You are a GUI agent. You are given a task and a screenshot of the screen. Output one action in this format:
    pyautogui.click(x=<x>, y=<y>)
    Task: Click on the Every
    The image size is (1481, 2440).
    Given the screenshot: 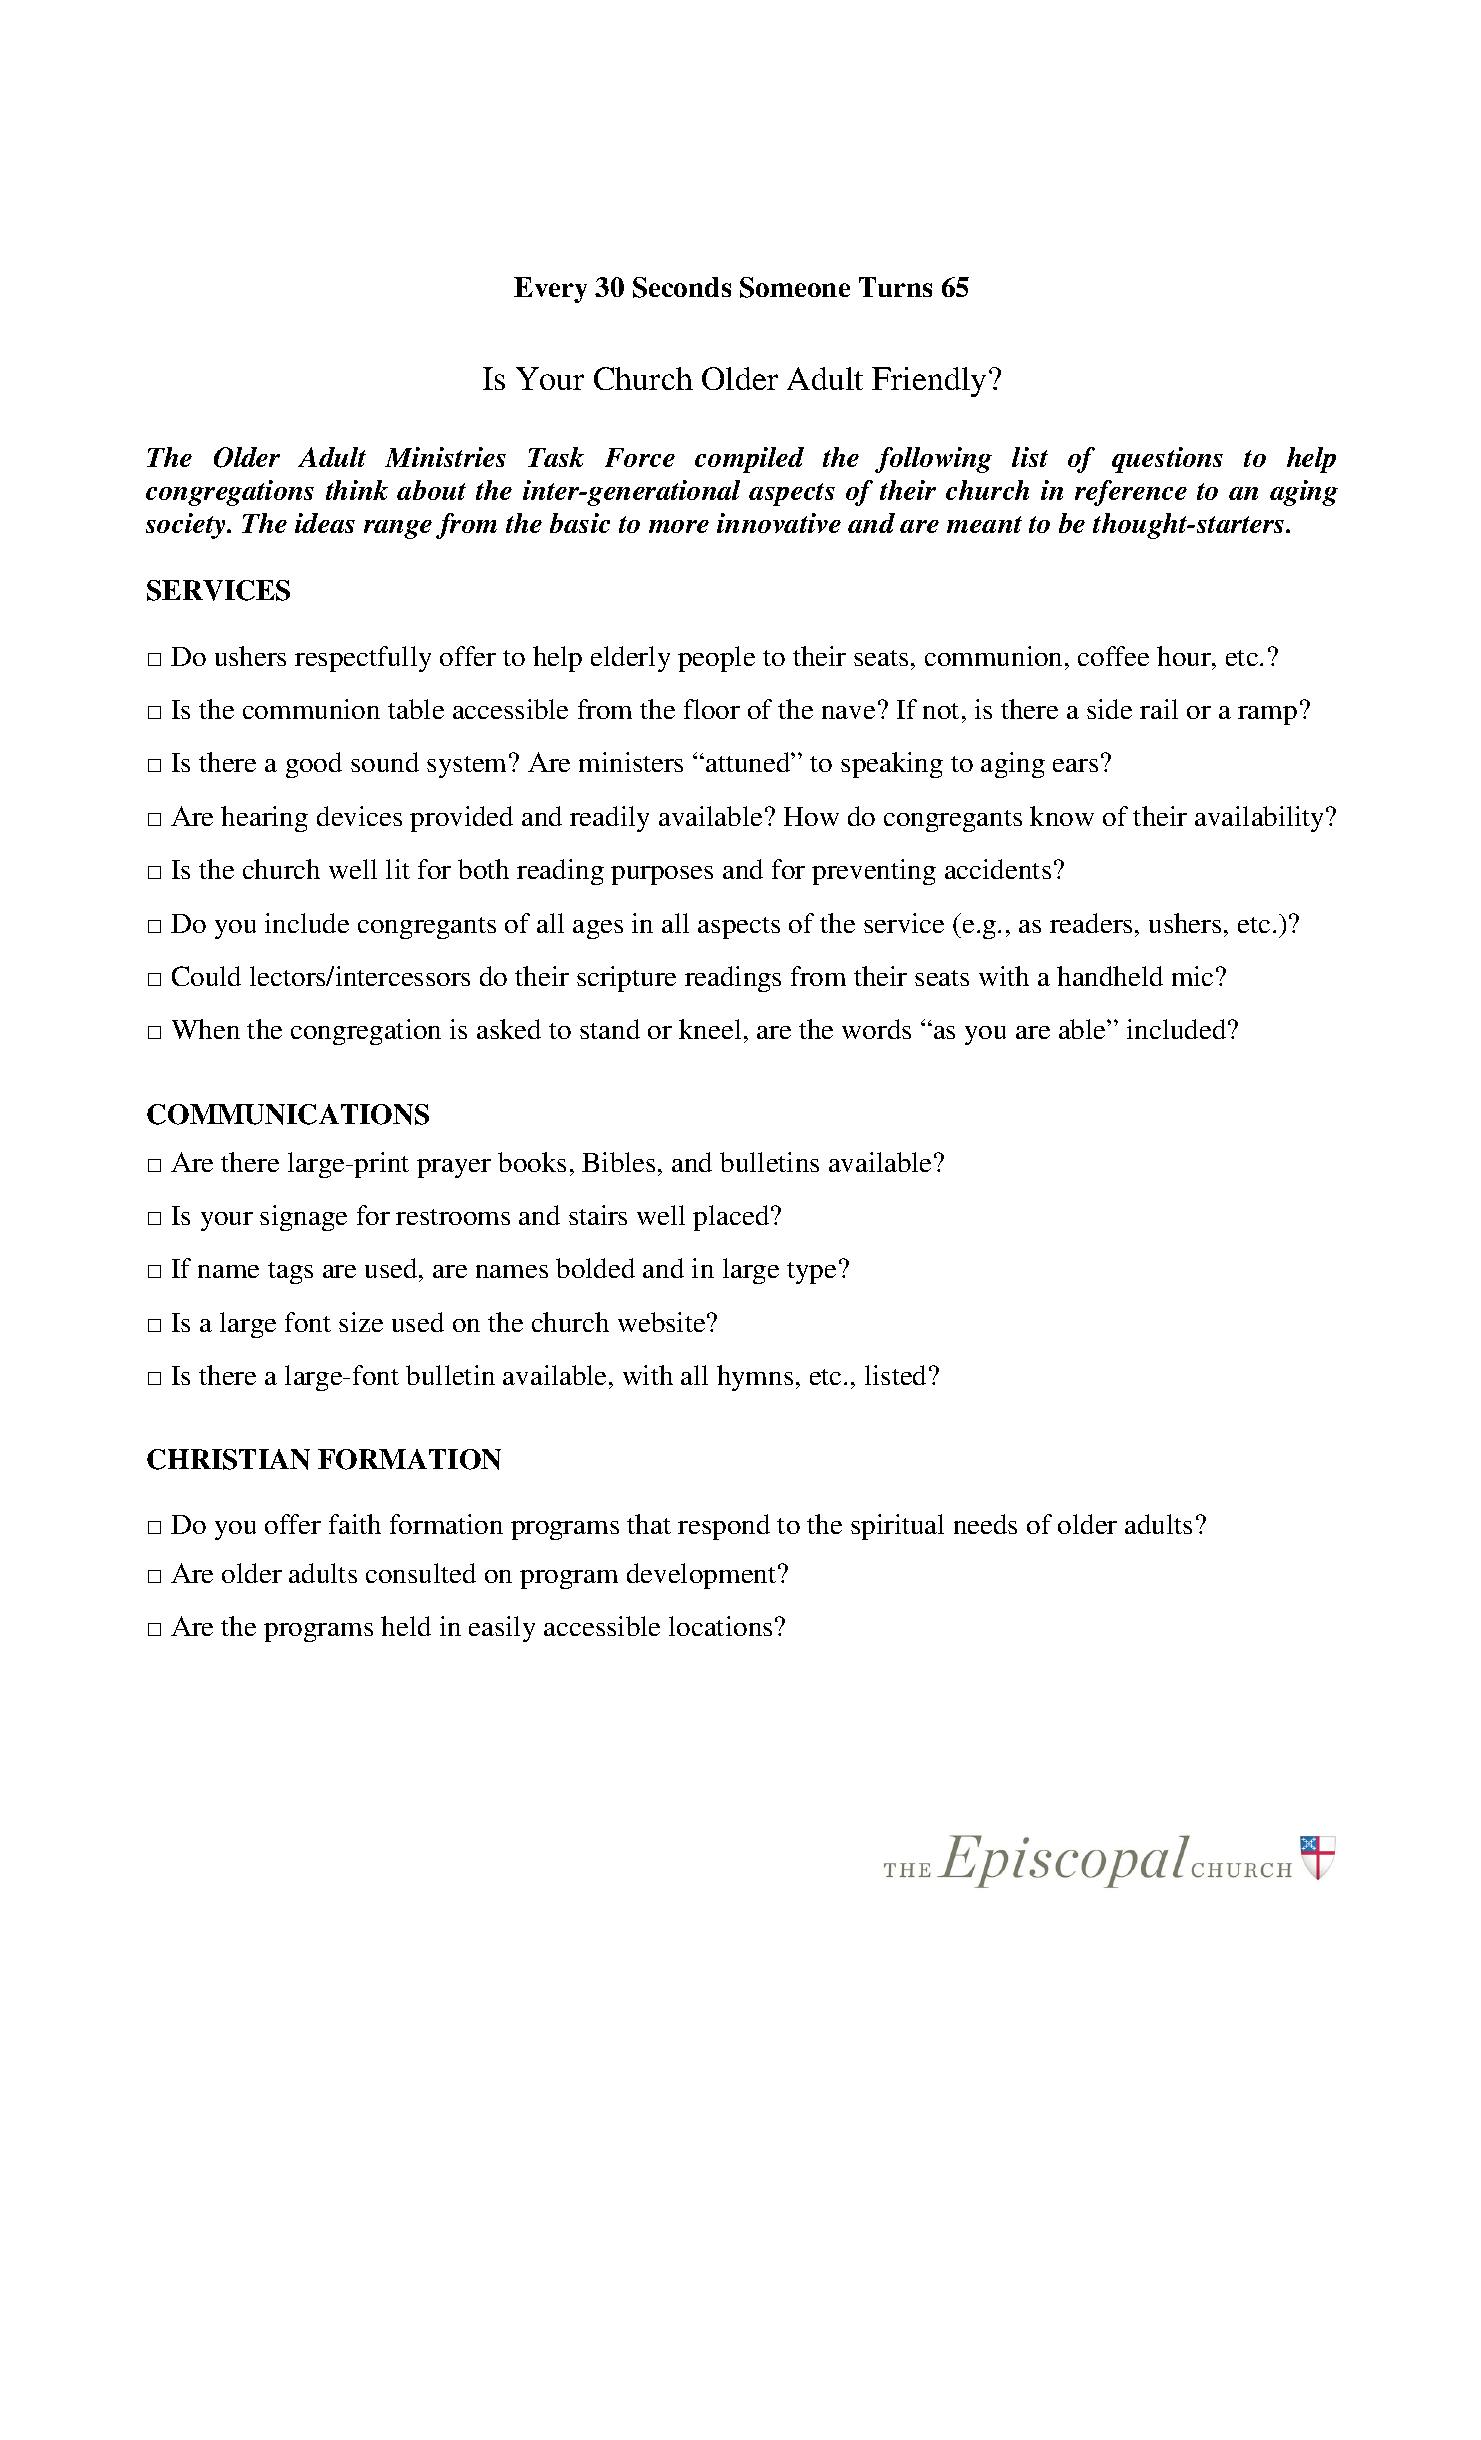 What is the action you would take?
    pyautogui.click(x=550, y=290)
